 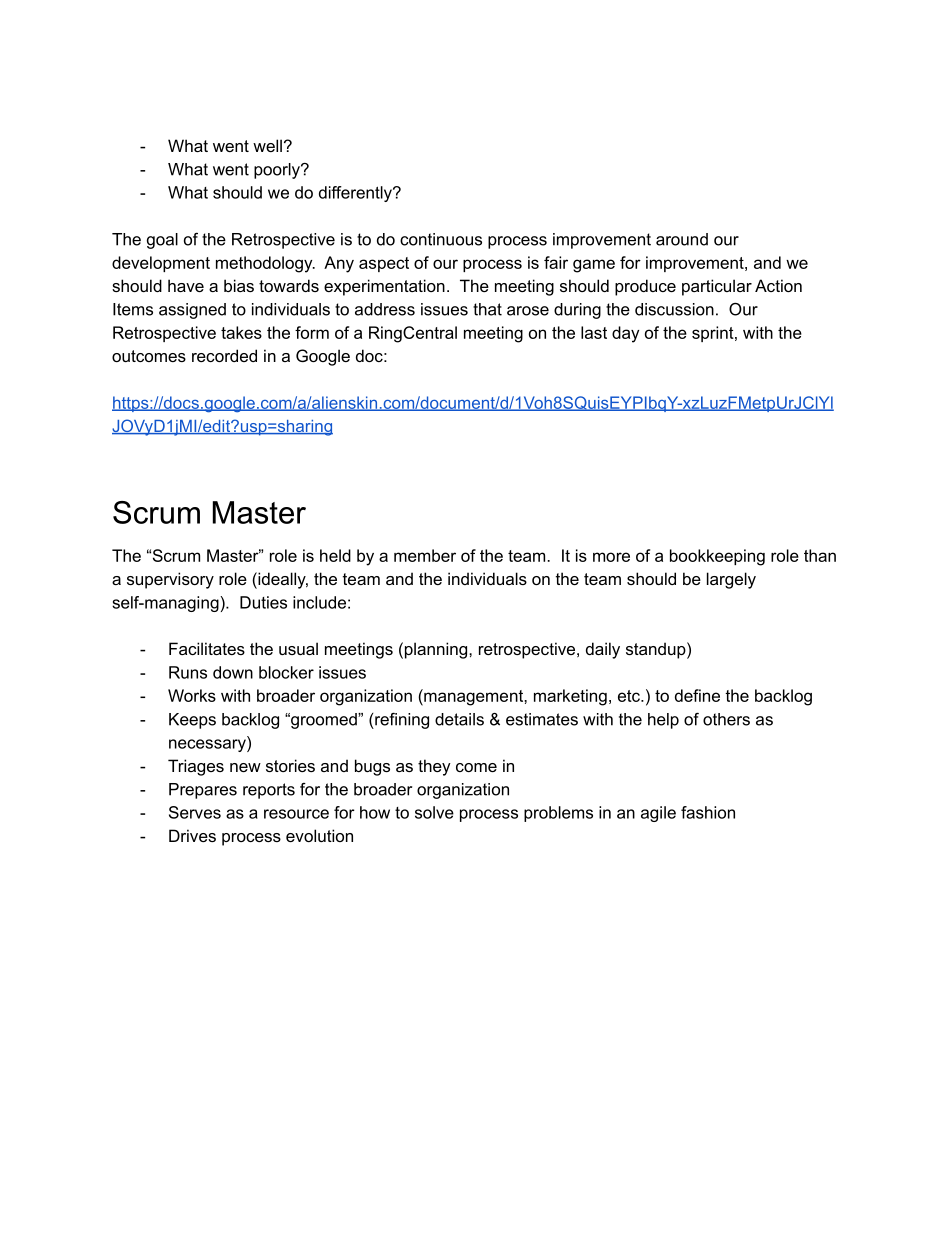 I want to click on member, so click(x=425, y=555).
